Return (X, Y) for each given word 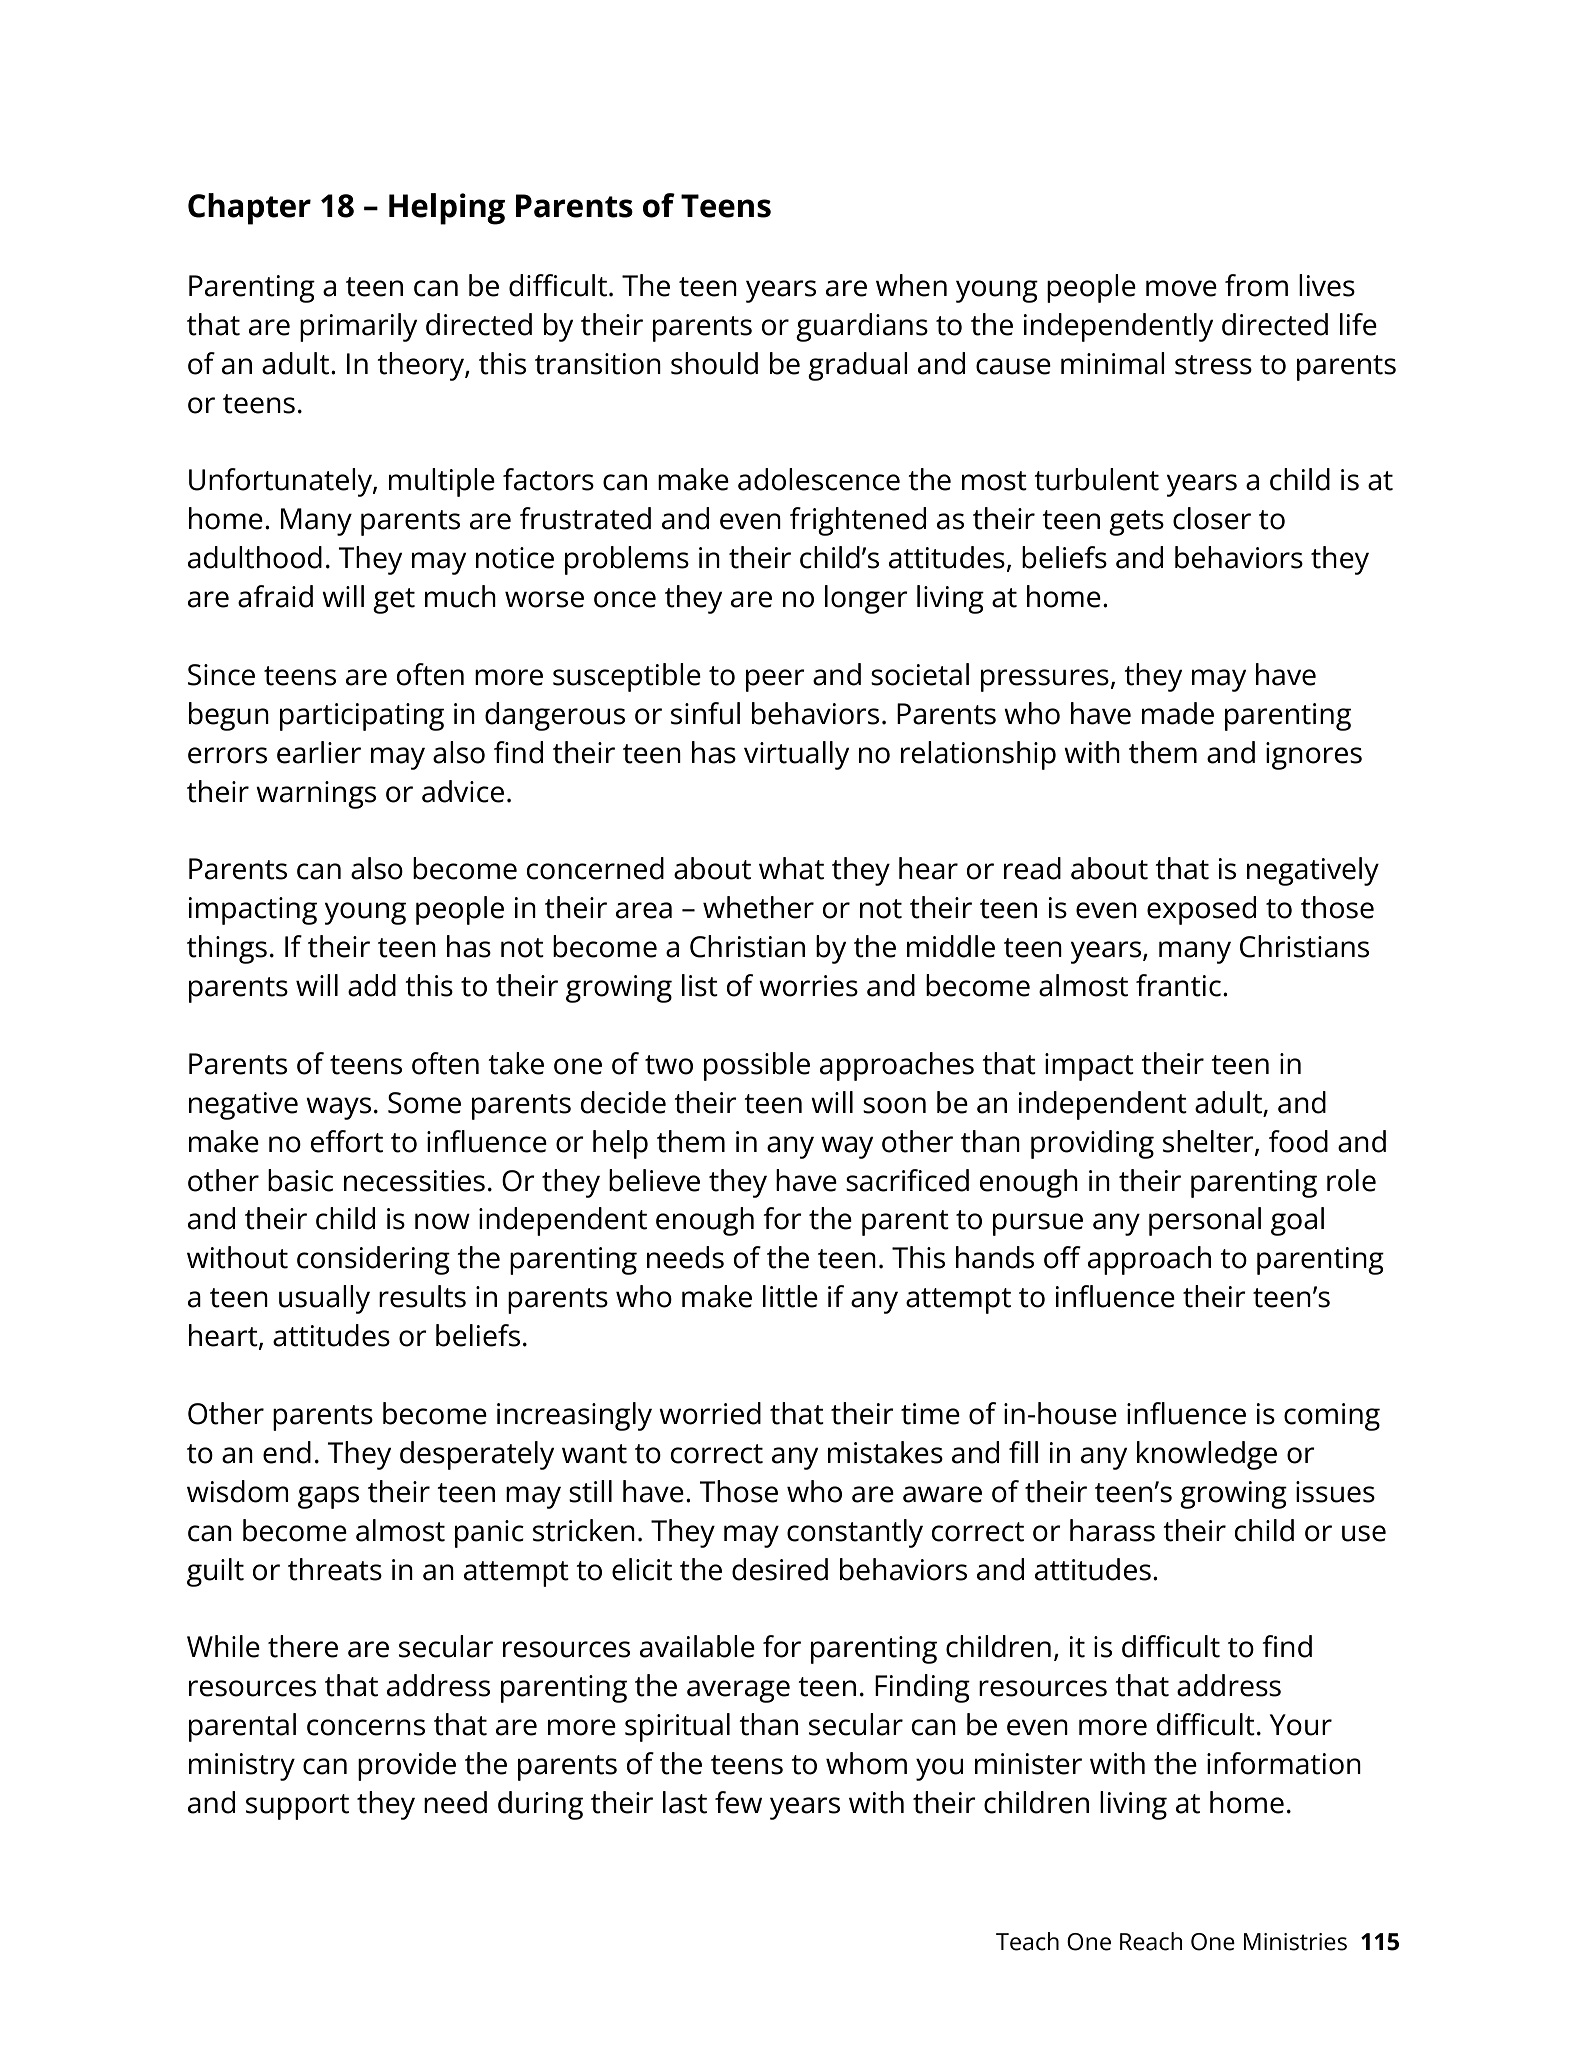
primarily (358, 327)
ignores (1314, 756)
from (1256, 285)
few (738, 1802)
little (790, 1296)
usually (324, 1299)
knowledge (1207, 1455)
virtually (796, 755)
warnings (316, 795)
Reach (1151, 1941)
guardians (862, 327)
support (297, 1807)
